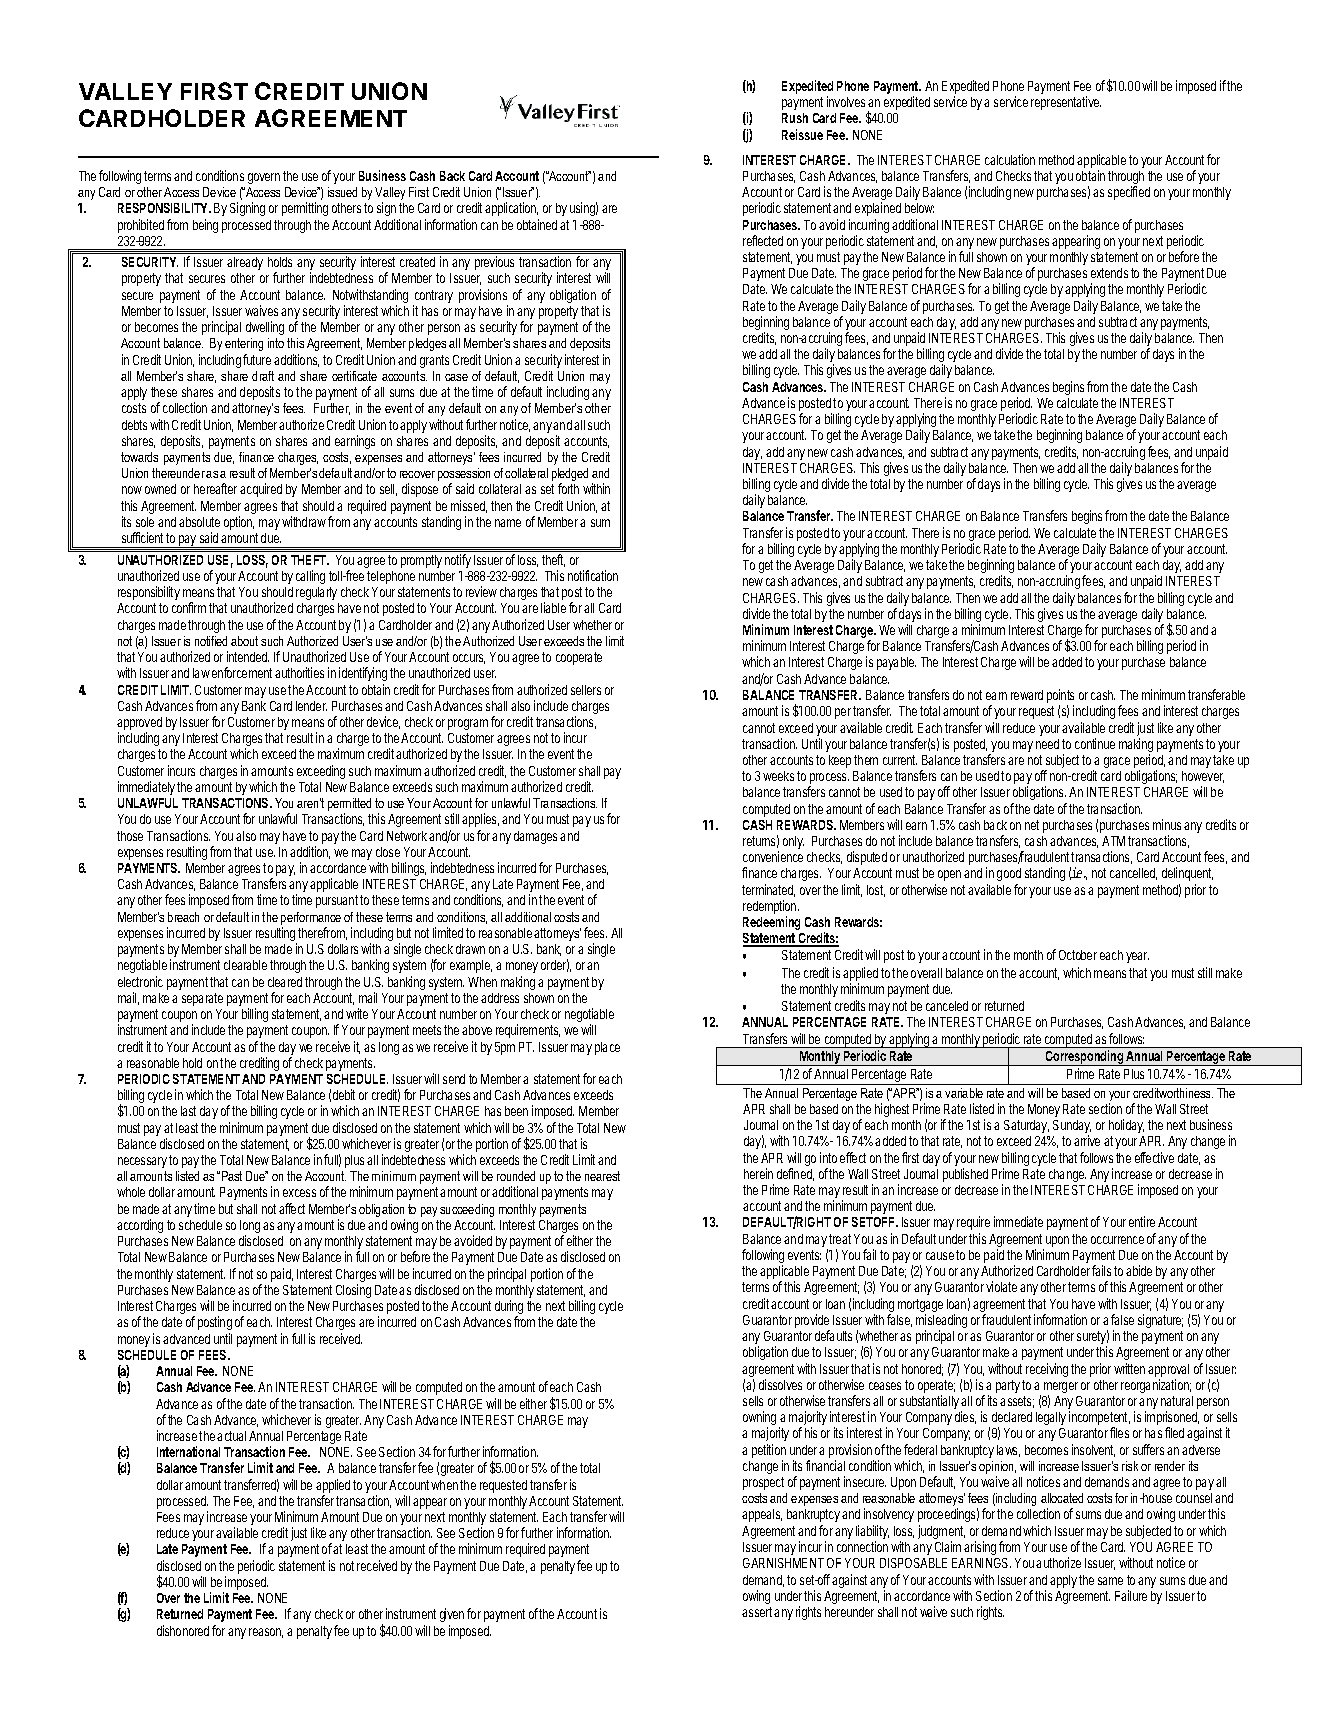  What do you see at coordinates (757, 1612) in the document?
I see `assert` at bounding box center [757, 1612].
